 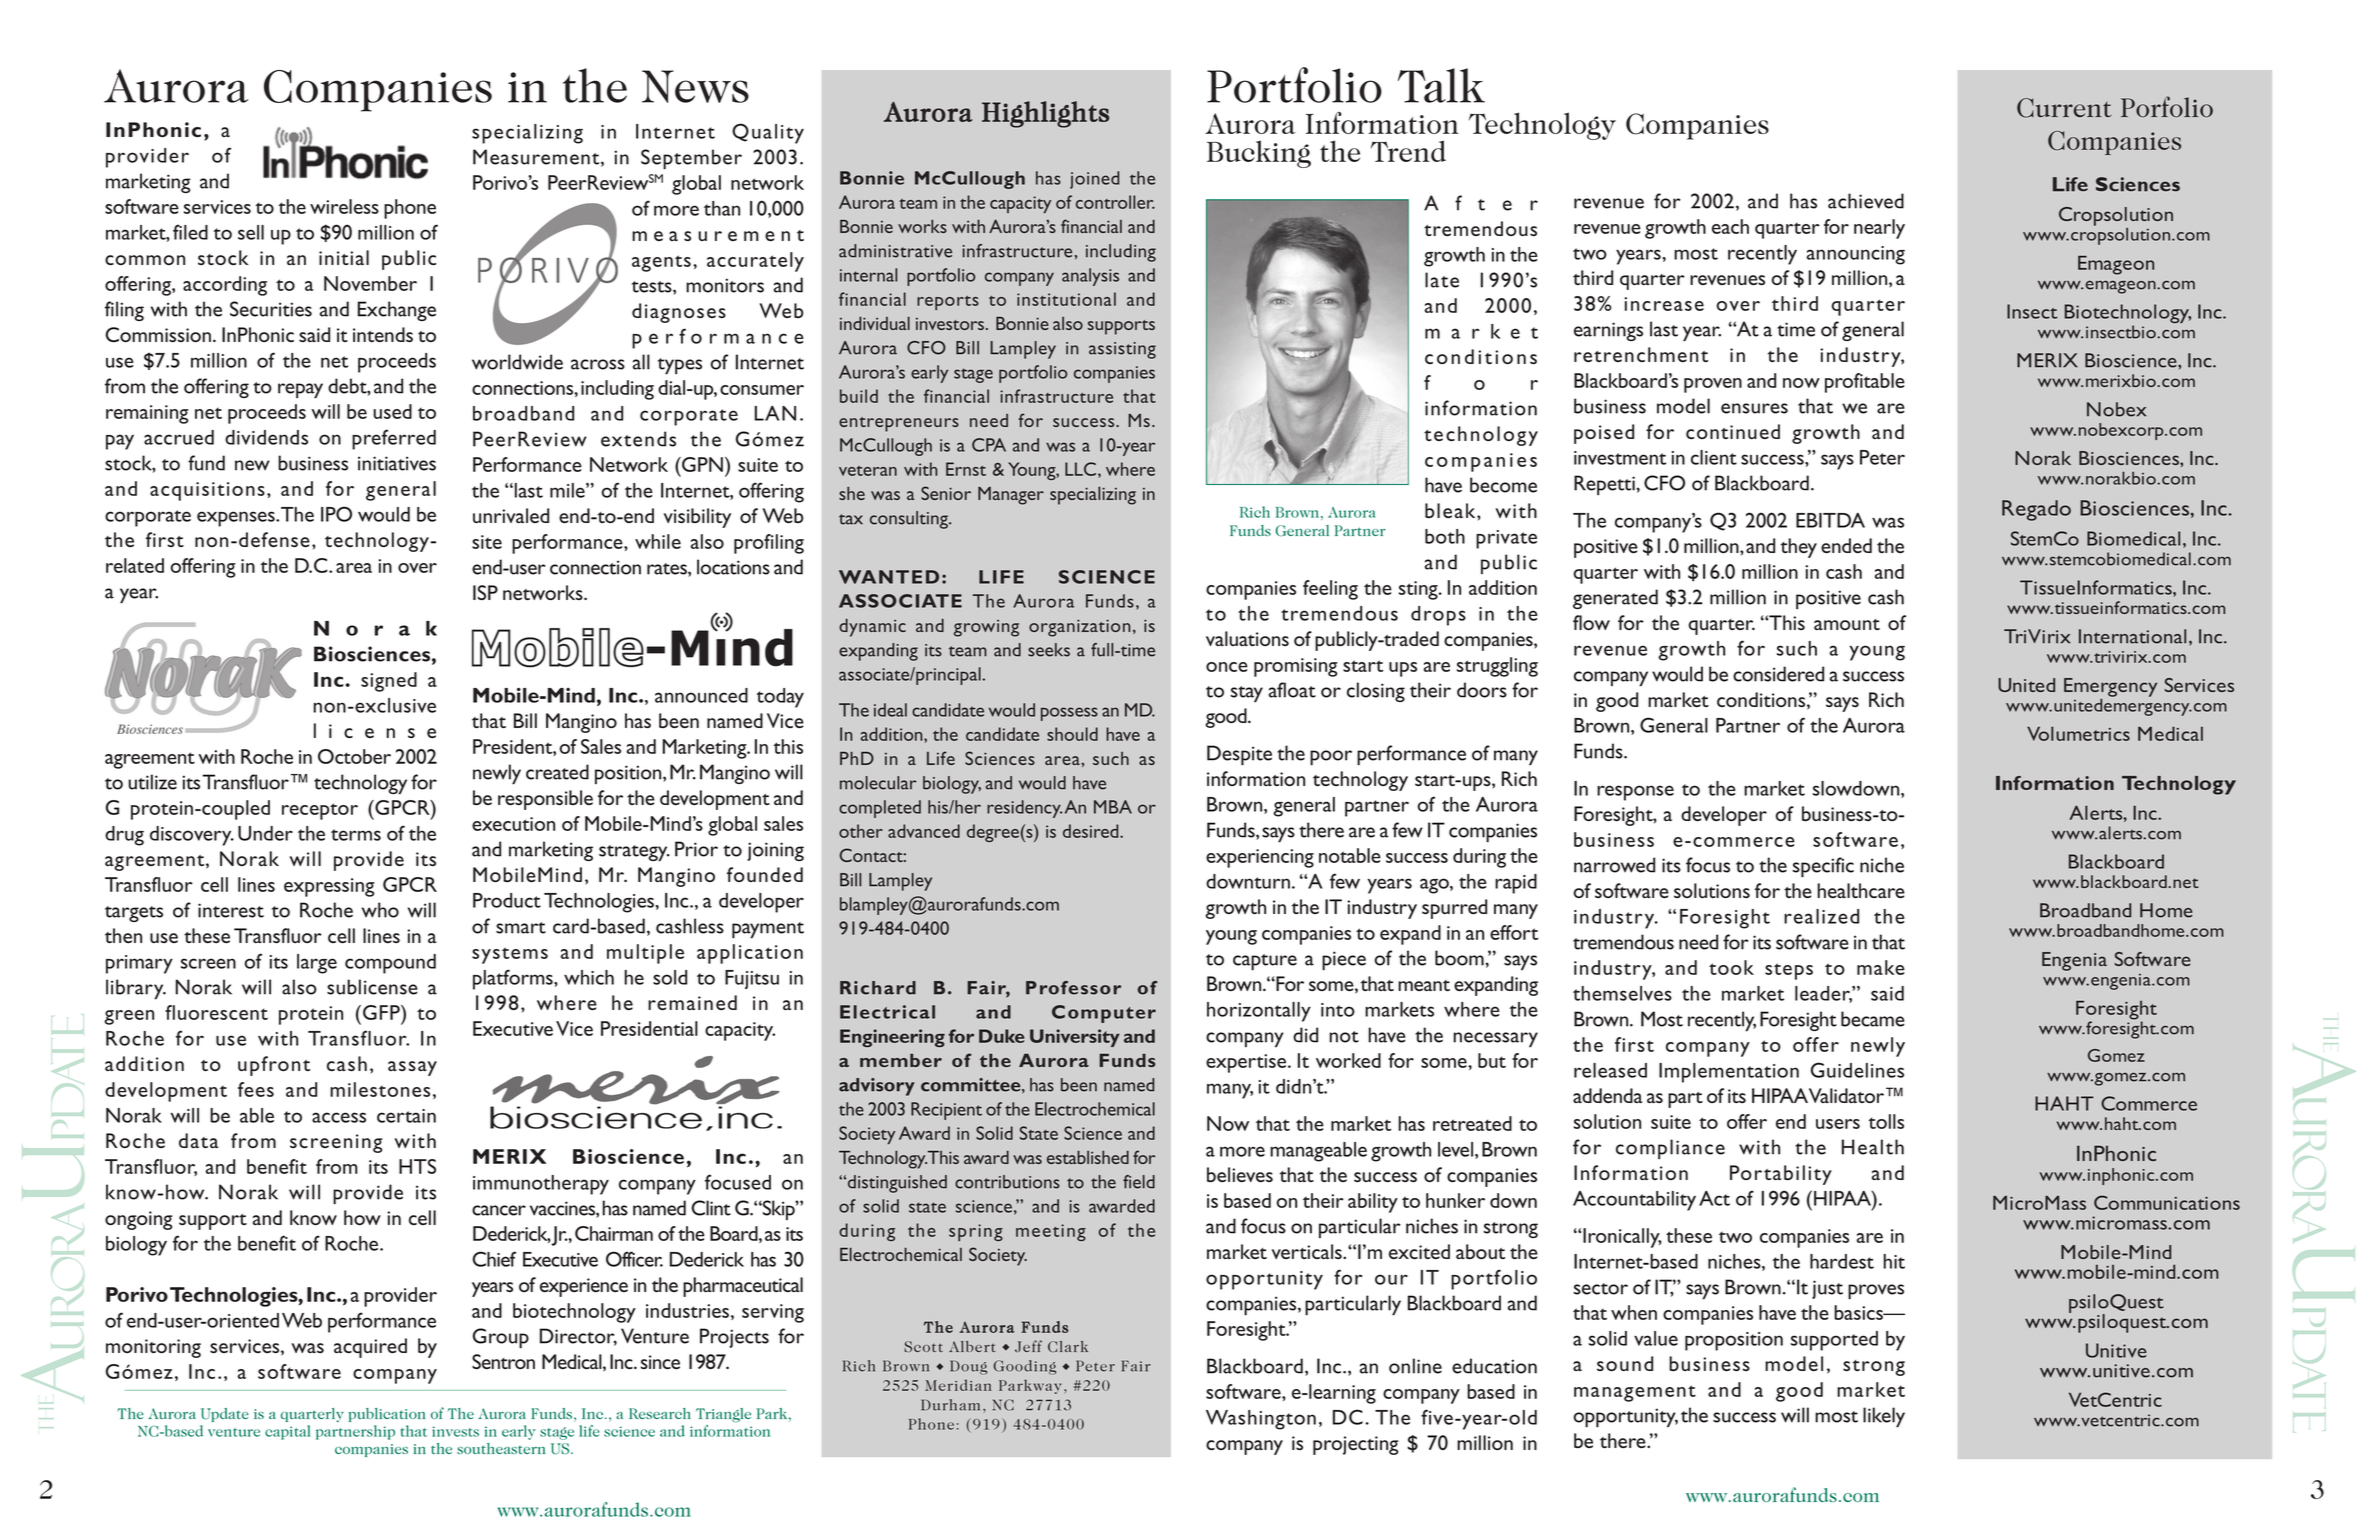 What do you see at coordinates (950, 1405) in the screenshot?
I see `Durham` at bounding box center [950, 1405].
